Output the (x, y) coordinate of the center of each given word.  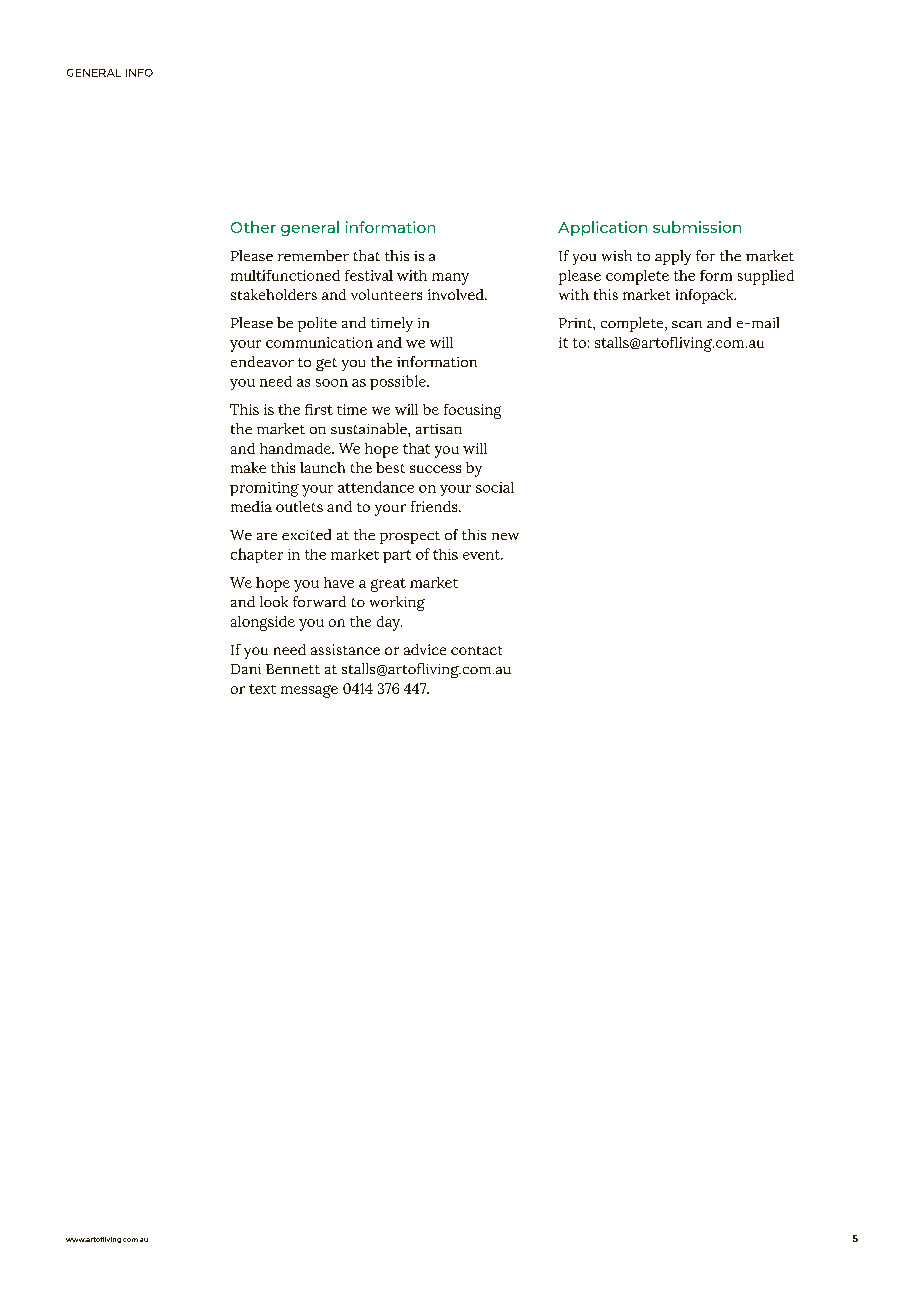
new (505, 536)
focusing (472, 411)
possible (399, 382)
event (482, 555)
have (339, 582)
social (495, 487)
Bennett (293, 669)
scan (687, 324)
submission (697, 227)
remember (313, 255)
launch (322, 467)
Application (602, 228)
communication (319, 342)
